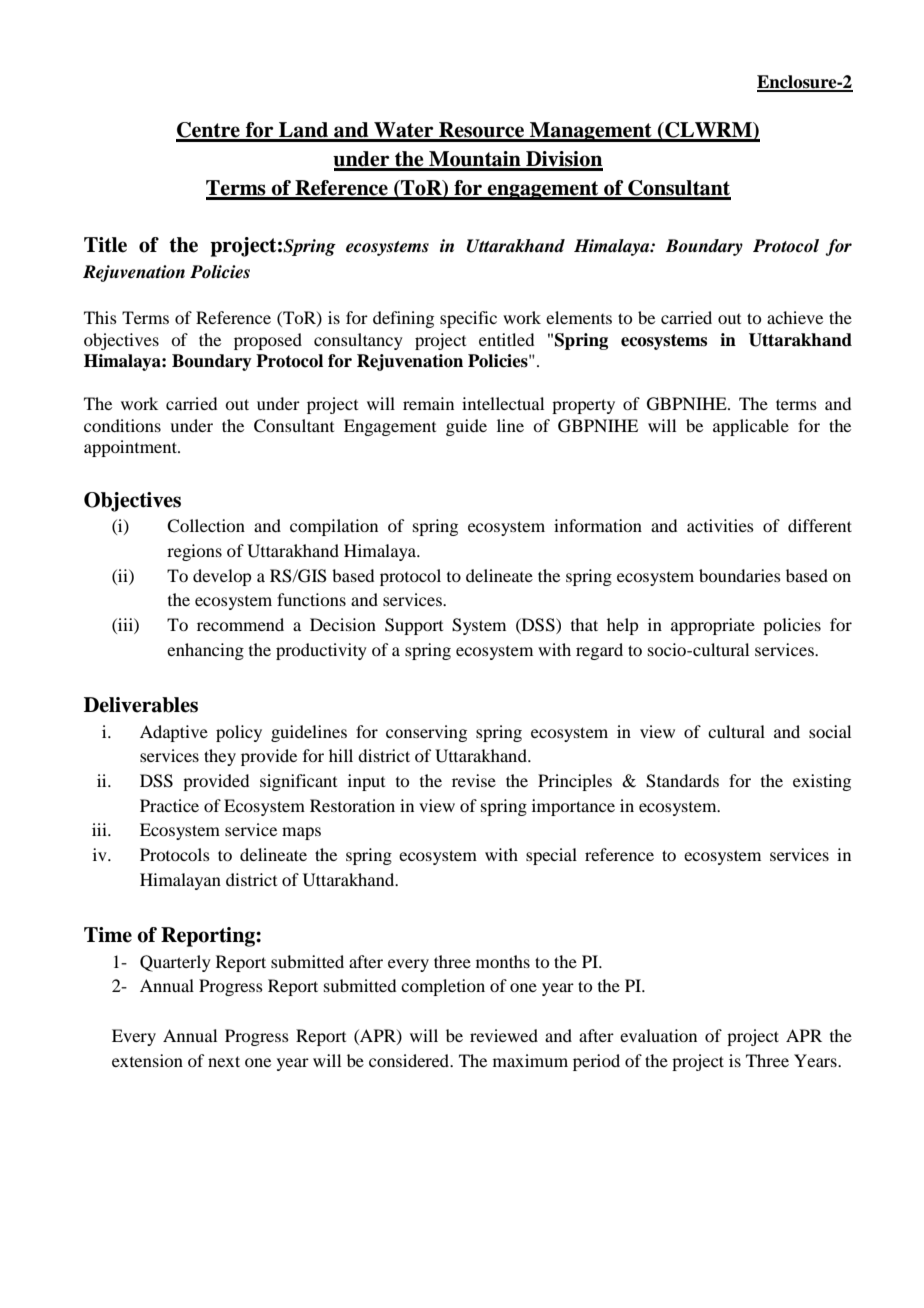 This screenshot has height=1308, width=924. I want to click on develop, so click(222, 577).
